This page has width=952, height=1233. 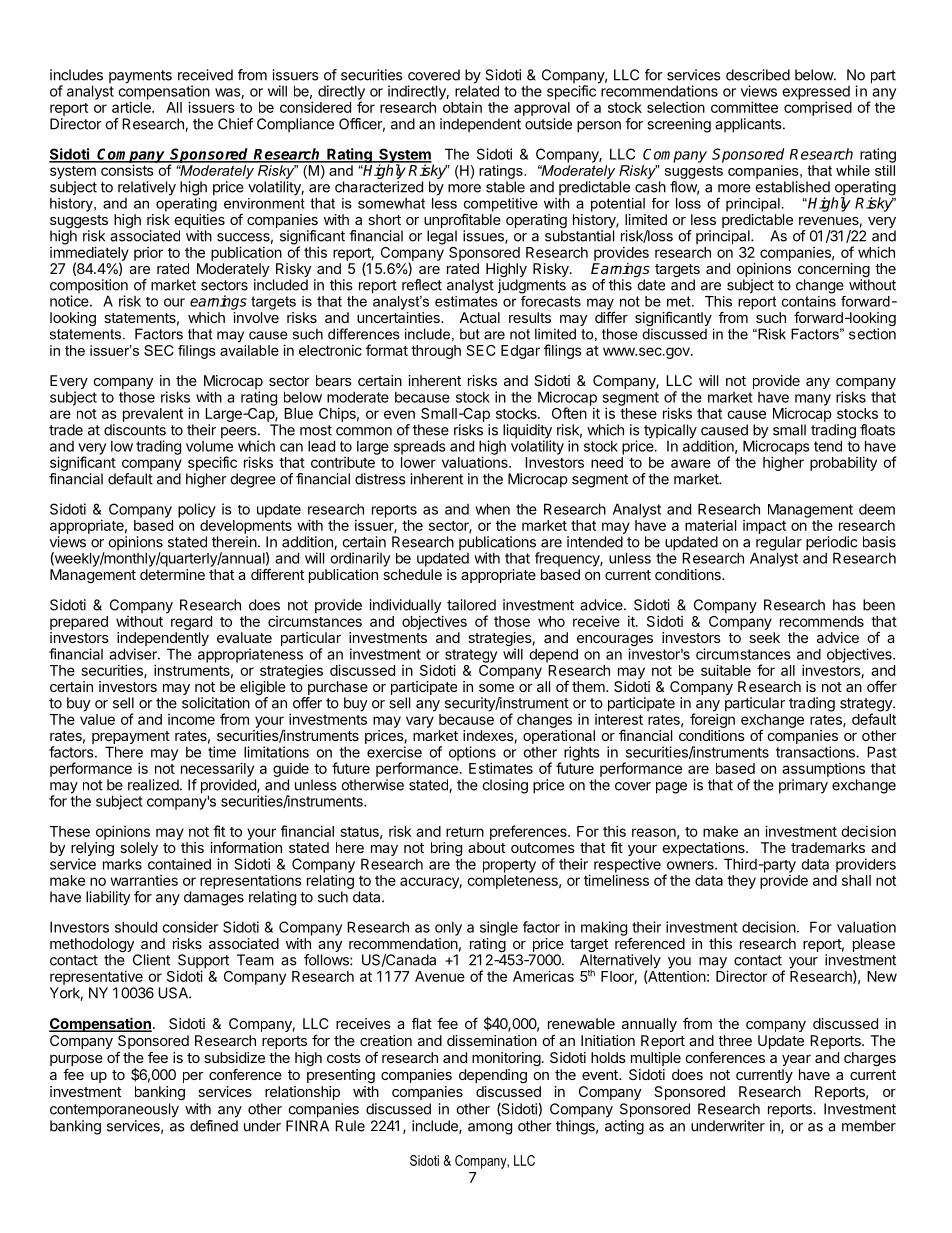 I want to click on regard, so click(x=191, y=623).
